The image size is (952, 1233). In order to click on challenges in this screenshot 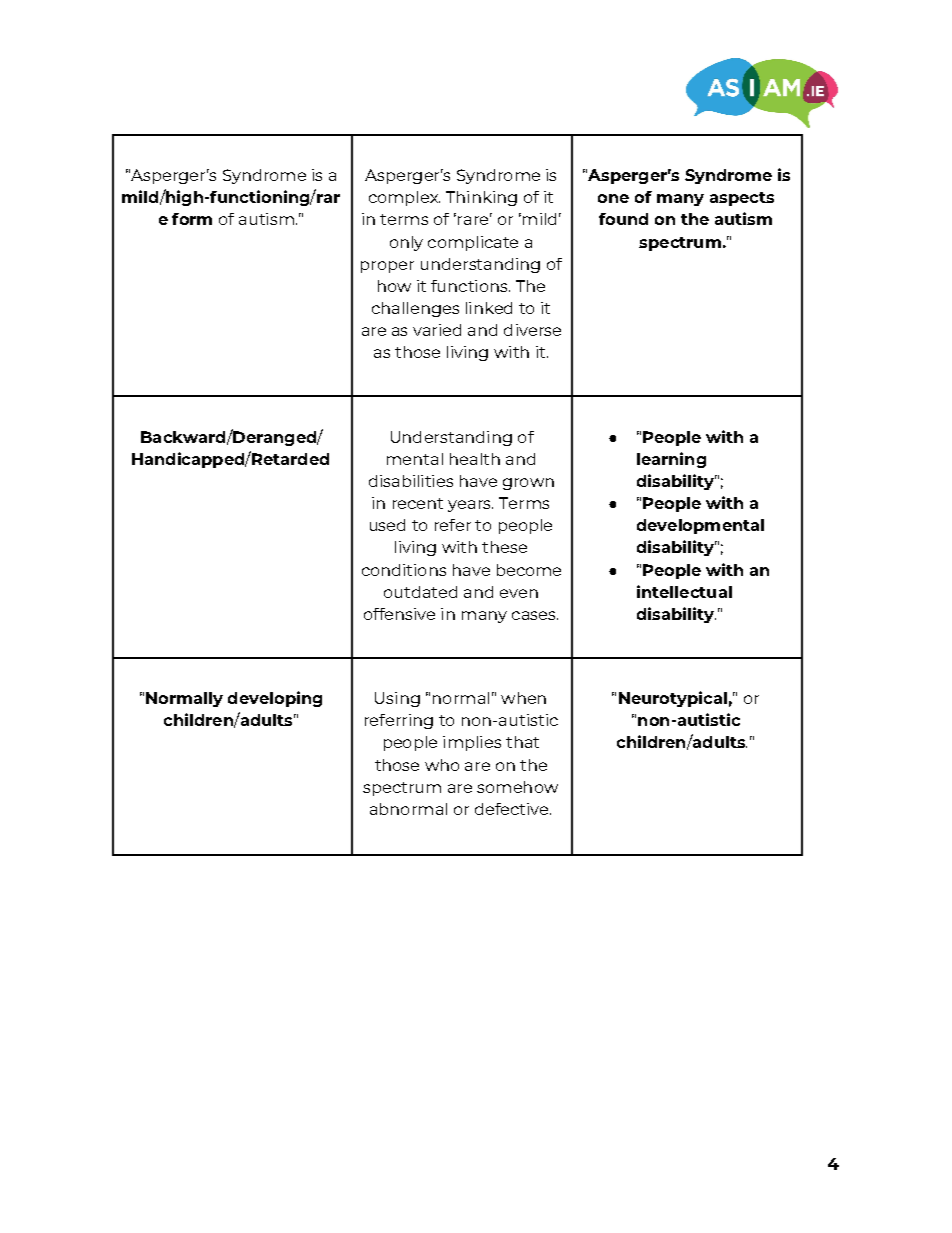, I will do `click(415, 309)`.
